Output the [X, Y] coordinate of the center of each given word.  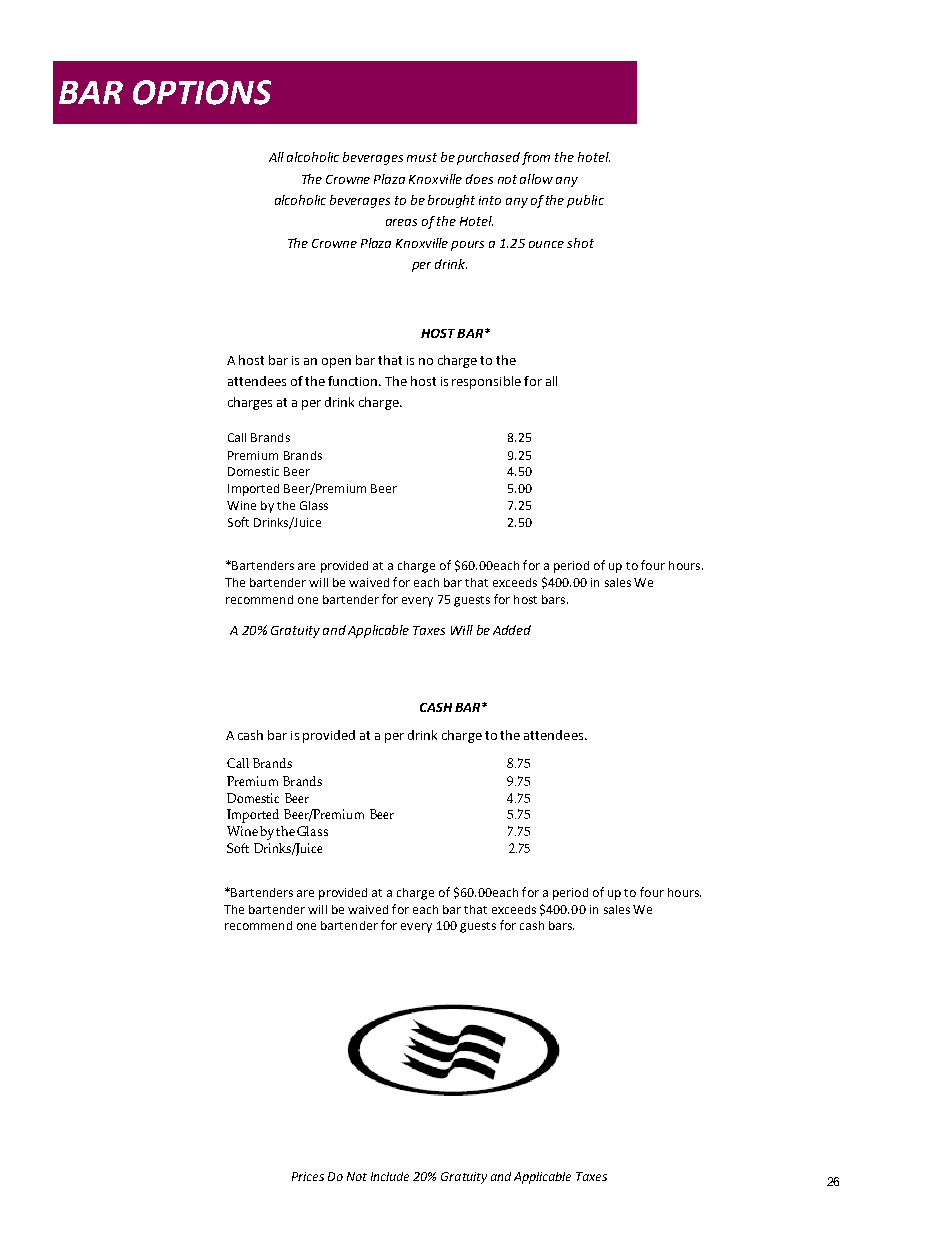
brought [451, 201]
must [422, 157]
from [536, 158]
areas [401, 222]
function [354, 381]
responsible [486, 382]
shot [580, 243]
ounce [546, 244]
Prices [308, 1176]
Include [390, 1176]
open [336, 363]
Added [512, 630]
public [585, 201]
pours [467, 246]
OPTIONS [202, 92]
